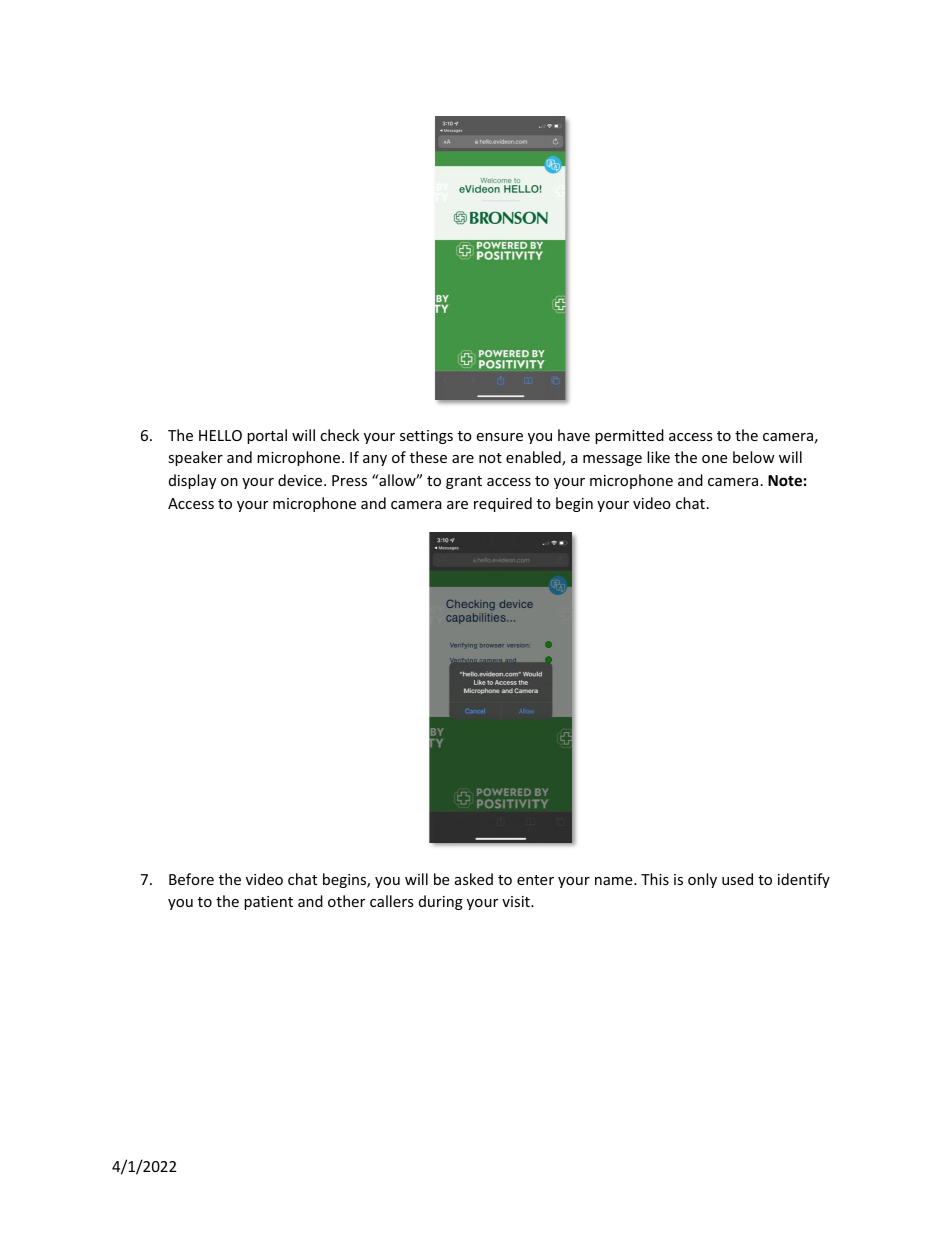  Describe the element at coordinates (191, 879) in the screenshot. I see `Before` at that location.
